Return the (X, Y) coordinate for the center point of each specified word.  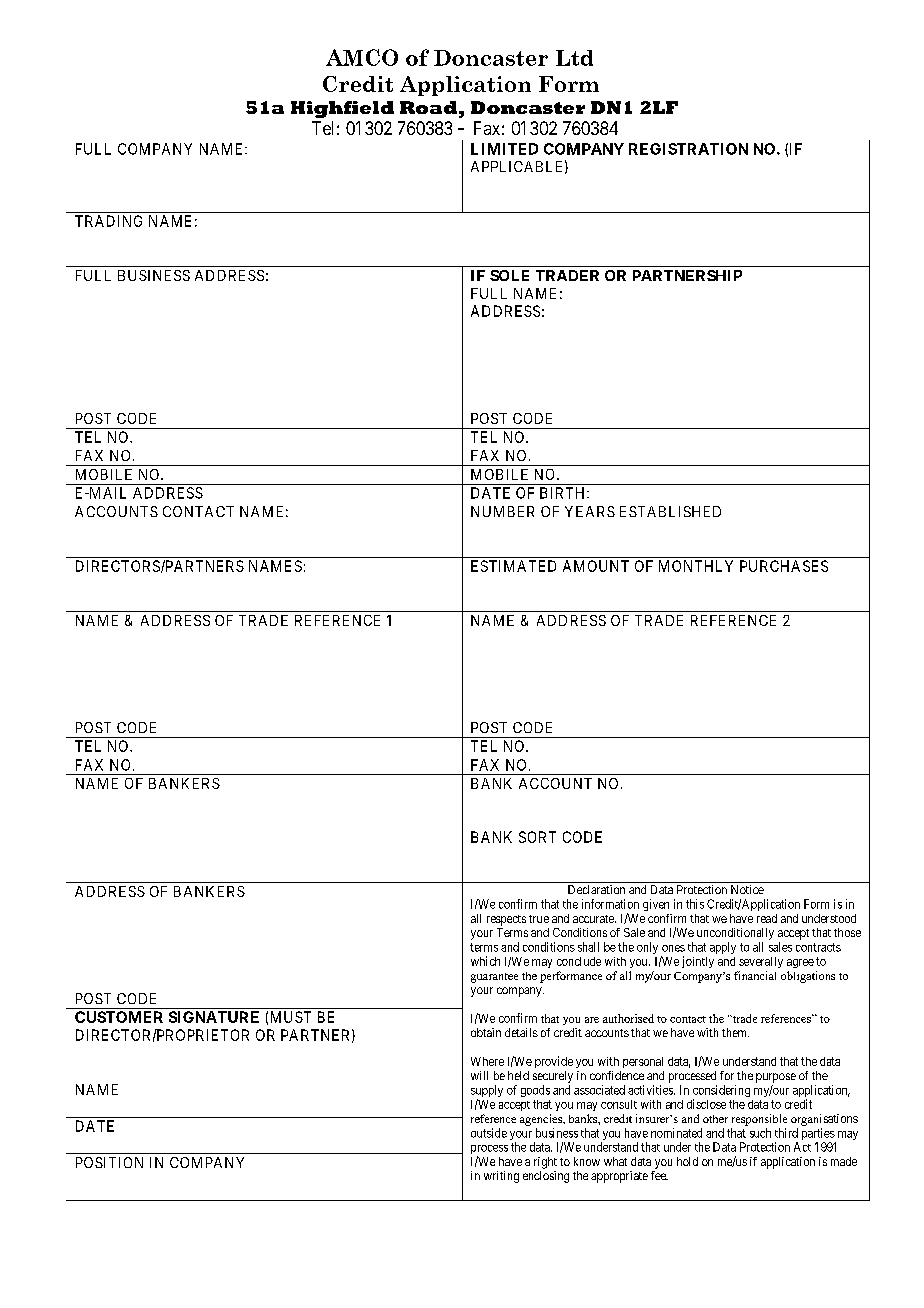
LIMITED (504, 149)
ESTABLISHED (670, 511)
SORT (537, 837)
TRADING (108, 221)
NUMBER (502, 511)
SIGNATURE (214, 1017)
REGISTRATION (688, 149)
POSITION (109, 1162)
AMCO (362, 57)
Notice (747, 889)
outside (489, 1133)
